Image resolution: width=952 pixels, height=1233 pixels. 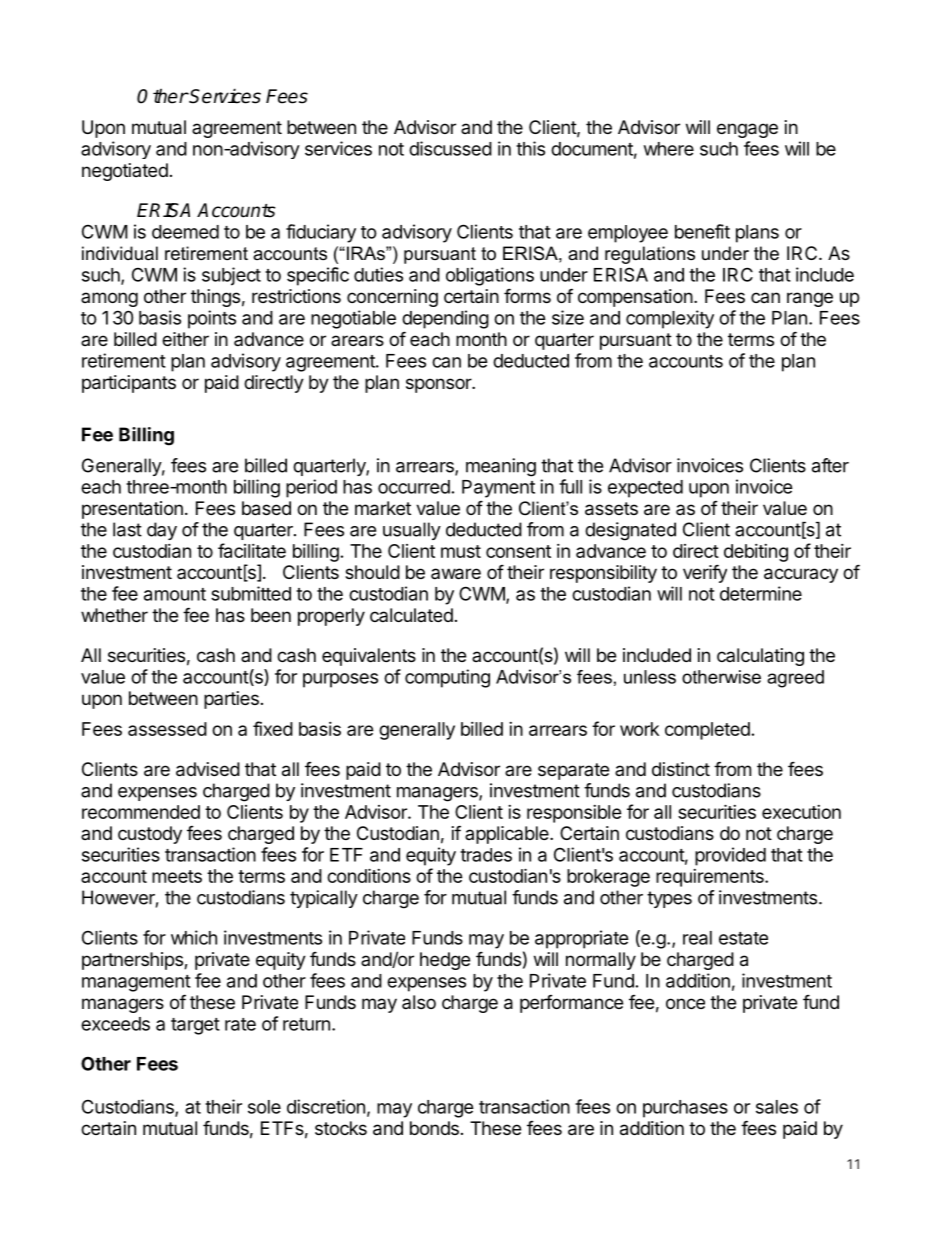 I want to click on sponsor, so click(x=439, y=385).
